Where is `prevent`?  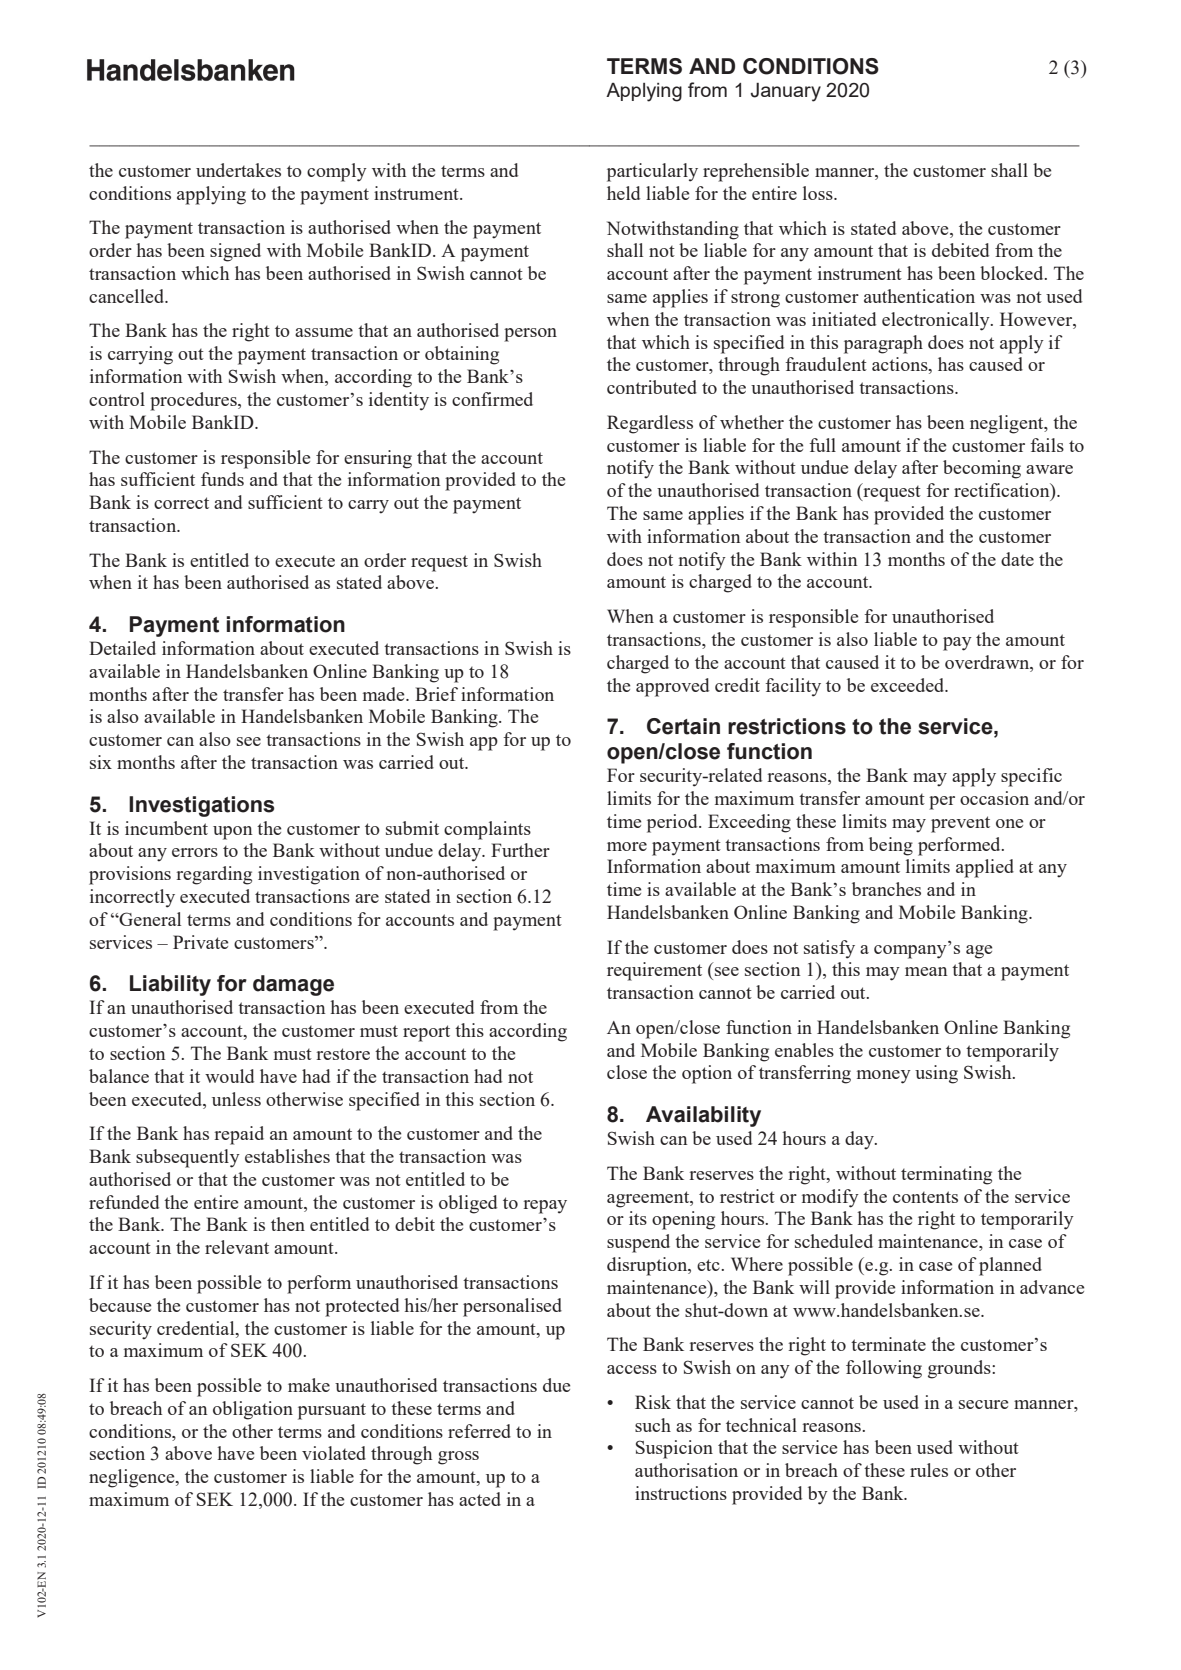
prevent is located at coordinates (960, 824).
